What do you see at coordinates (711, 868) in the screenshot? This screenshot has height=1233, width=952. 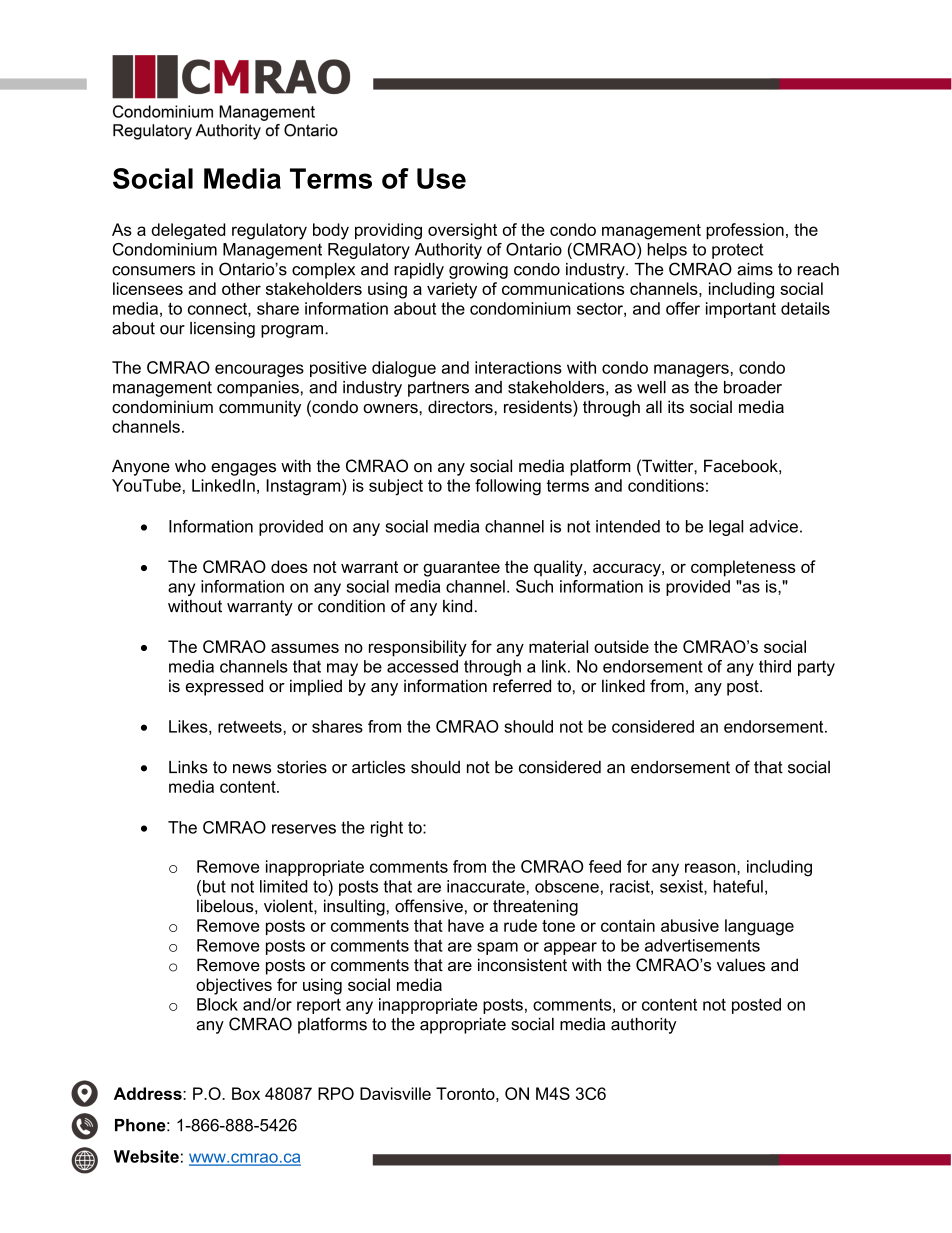 I see `reason` at bounding box center [711, 868].
